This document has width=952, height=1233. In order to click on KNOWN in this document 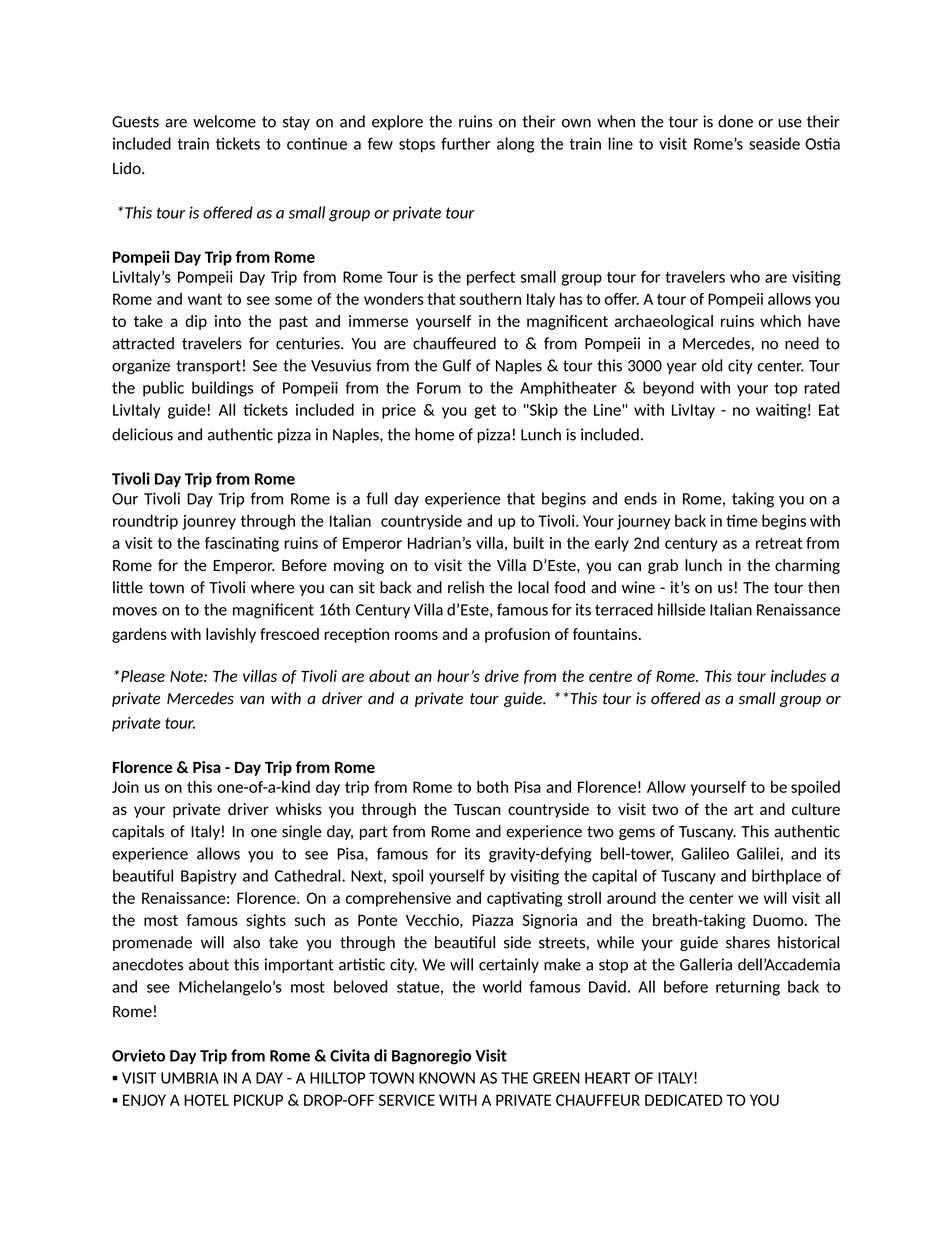, I will do `click(447, 1078)`.
